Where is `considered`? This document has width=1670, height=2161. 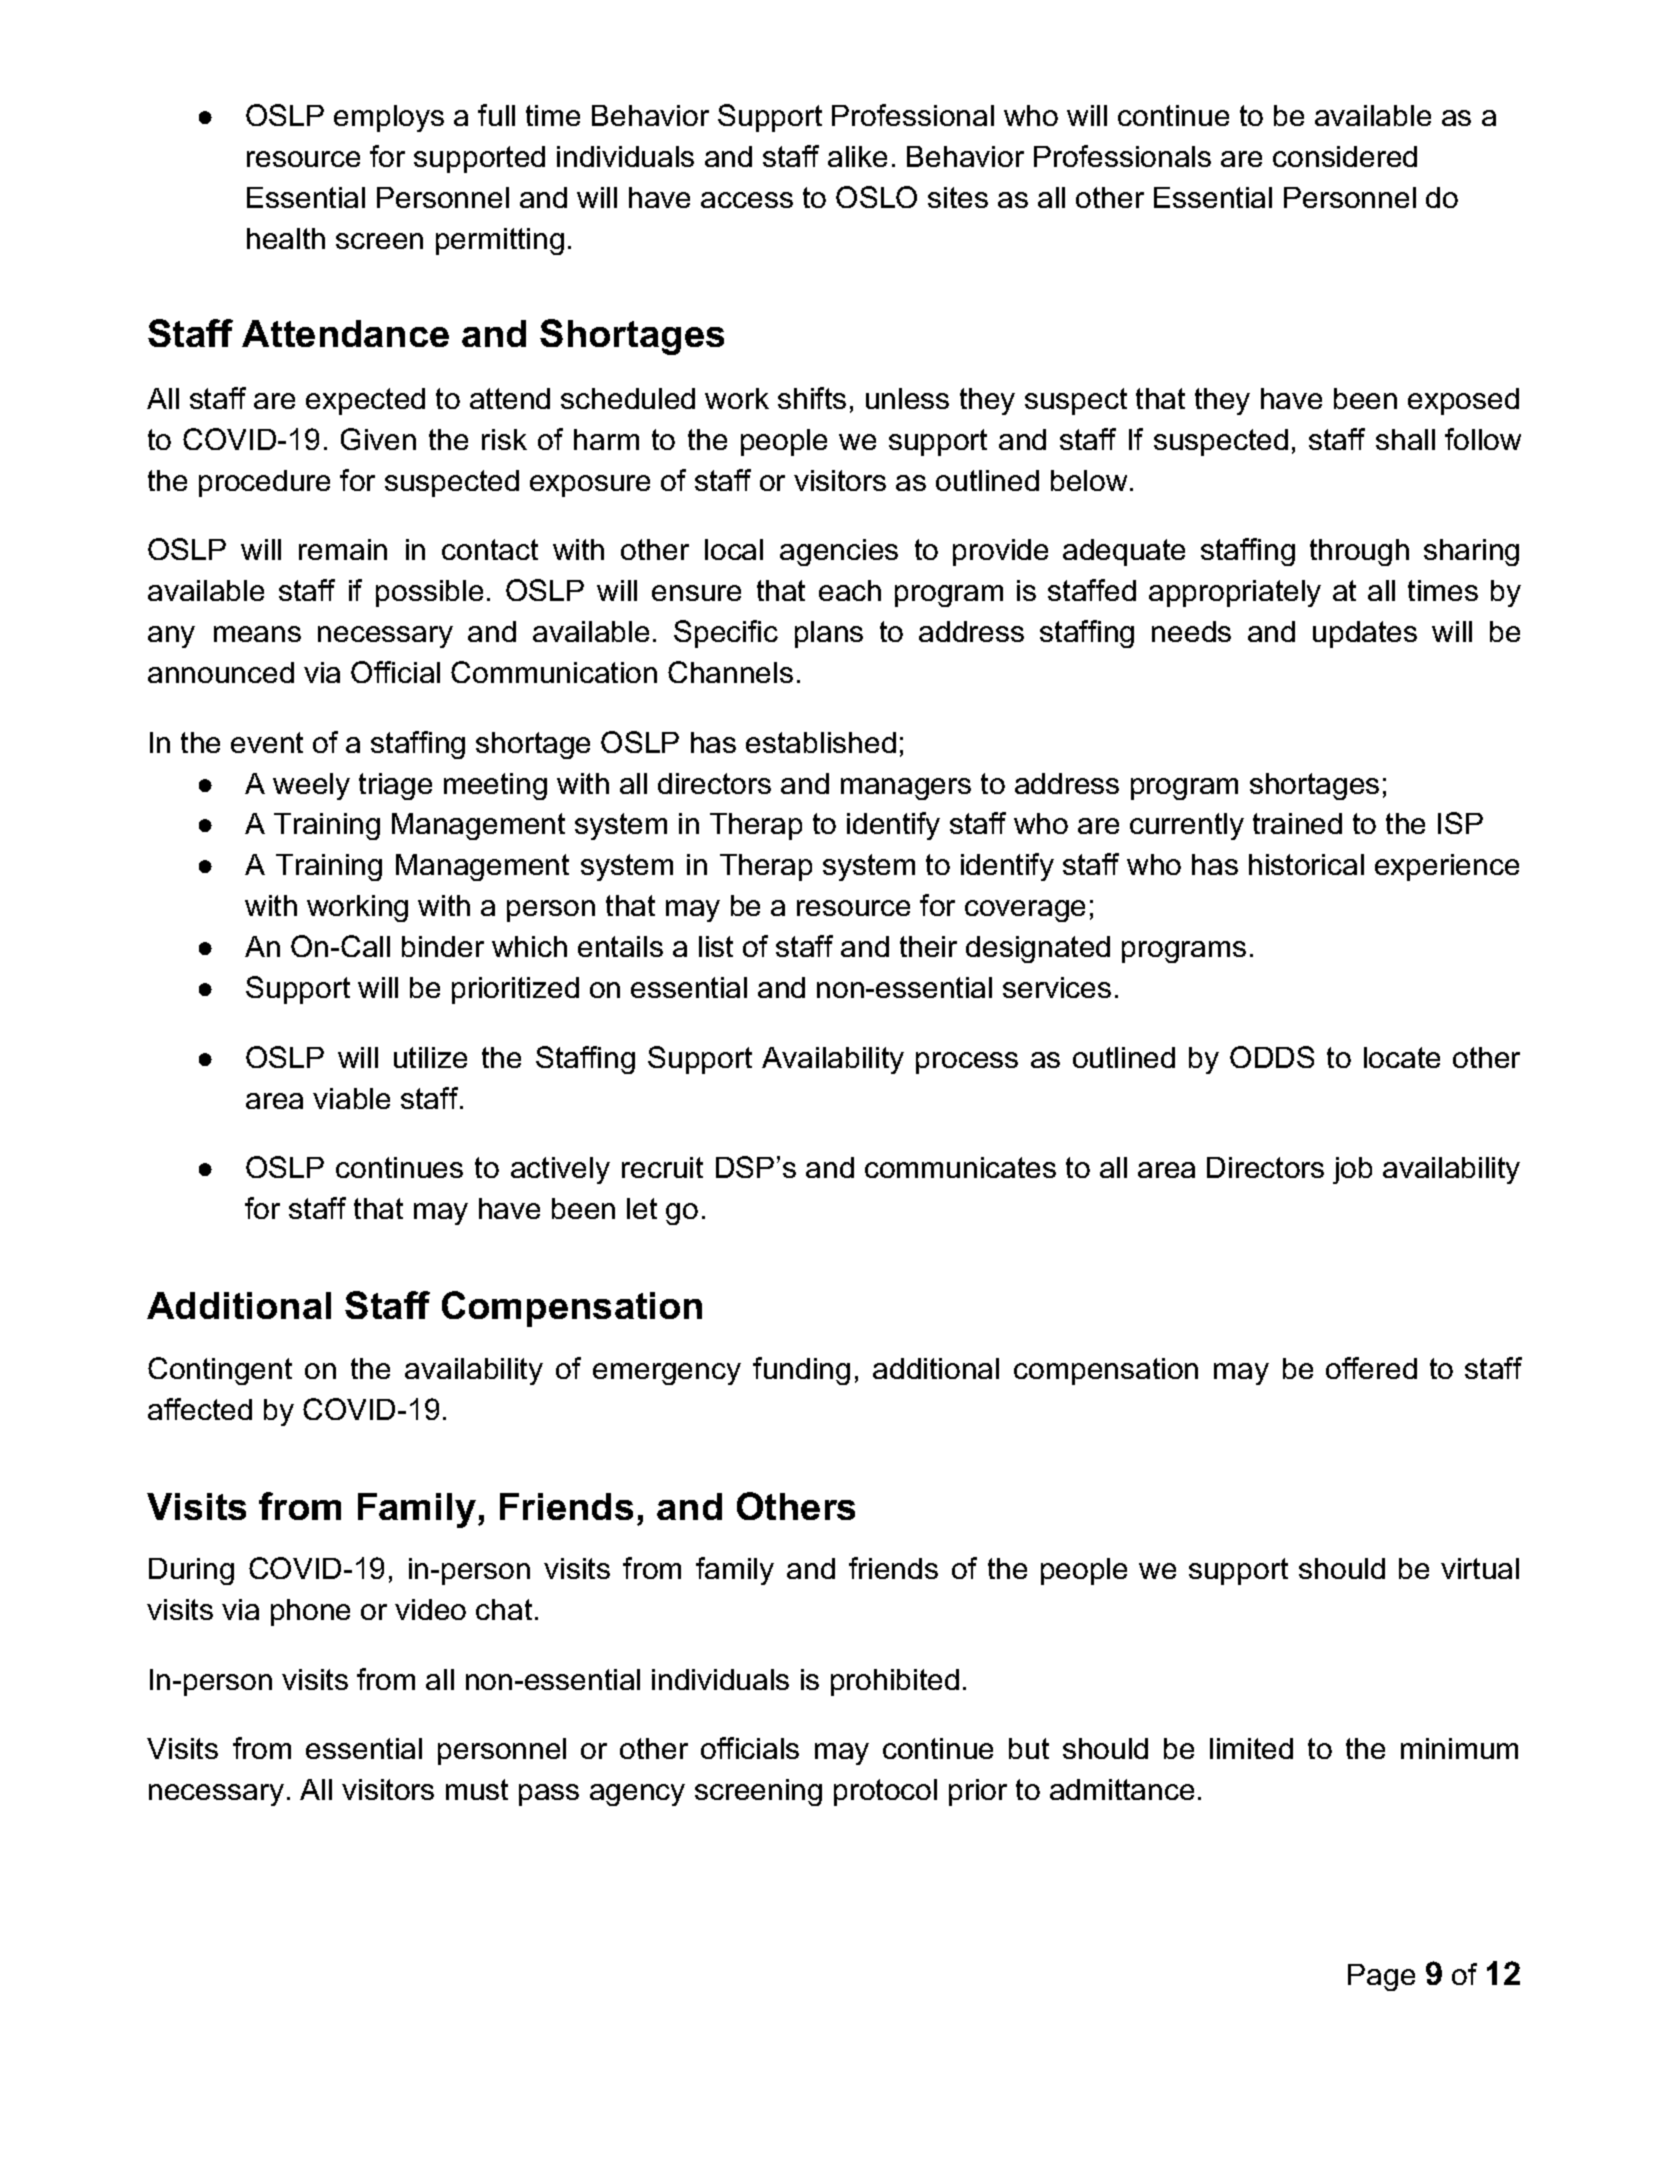
considered is located at coordinates (1345, 156).
